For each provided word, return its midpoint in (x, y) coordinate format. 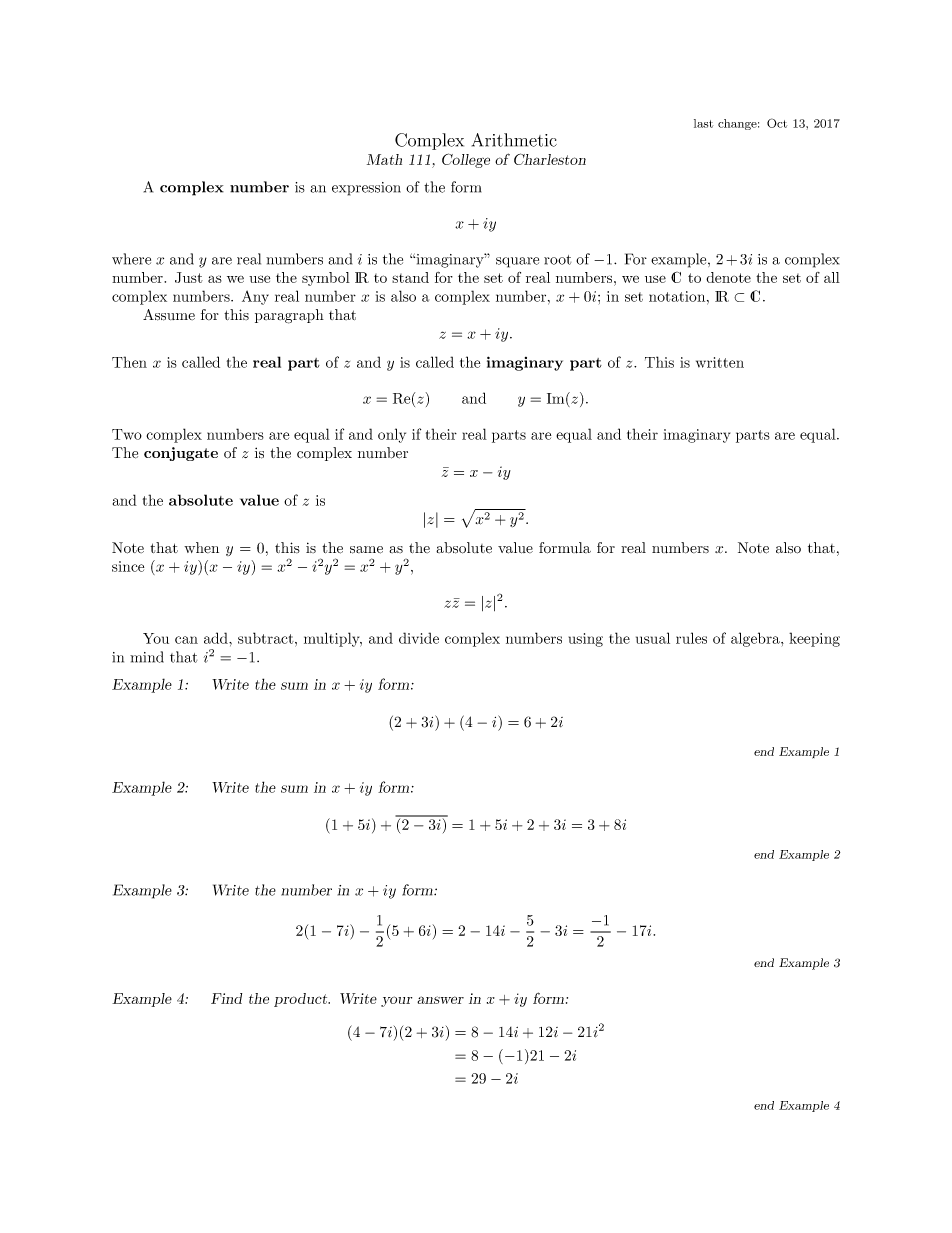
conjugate (181, 454)
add (217, 638)
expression (366, 189)
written (720, 362)
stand (410, 277)
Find (226, 998)
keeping (814, 639)
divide (419, 638)
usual (653, 638)
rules (691, 638)
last (703, 123)
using (586, 640)
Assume (169, 315)
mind (147, 657)
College (466, 160)
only (392, 435)
